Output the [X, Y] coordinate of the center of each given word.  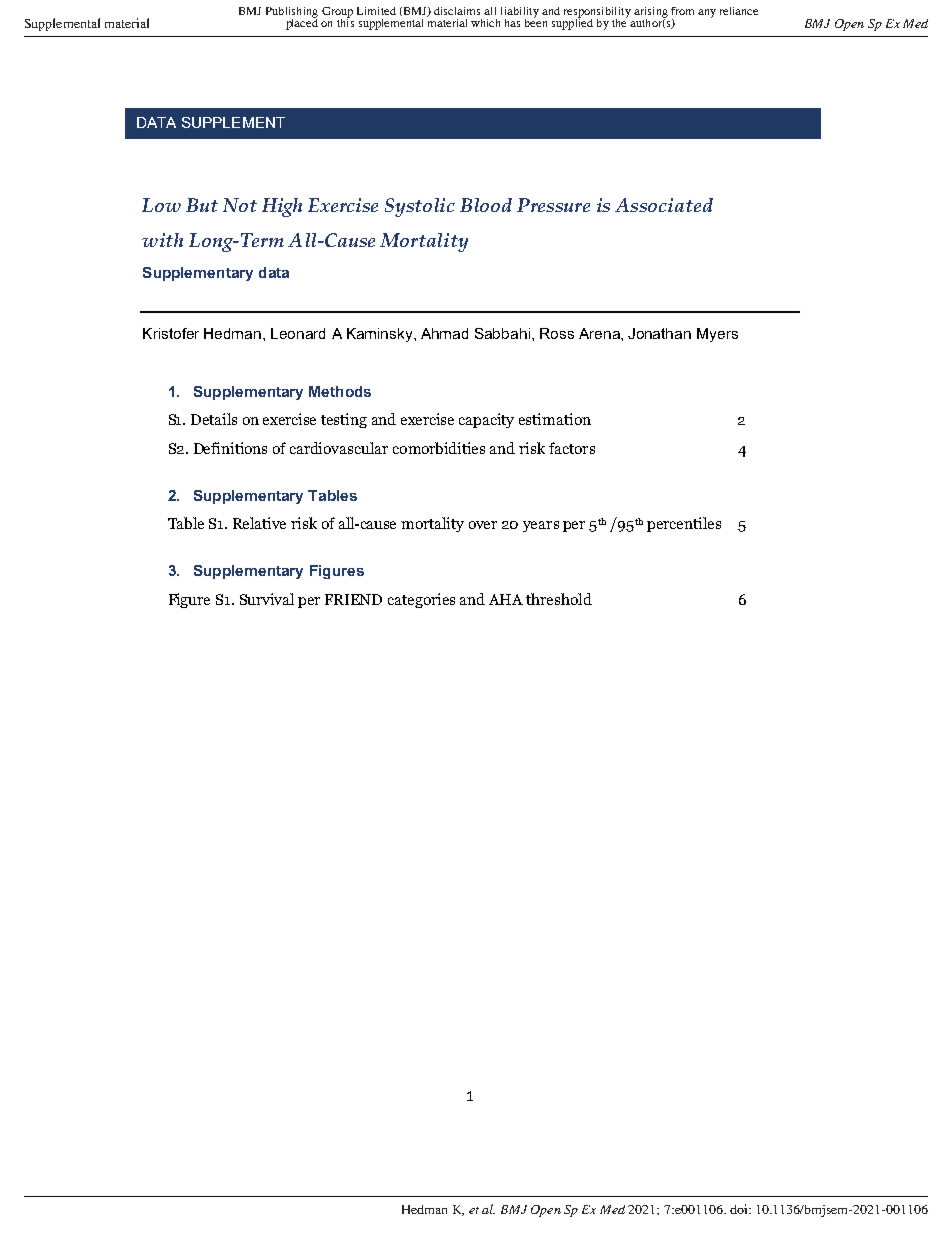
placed [302, 23]
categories [421, 600]
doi [740, 1209]
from [682, 11]
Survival [267, 599]
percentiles [684, 524]
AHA [506, 599]
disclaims [457, 11]
